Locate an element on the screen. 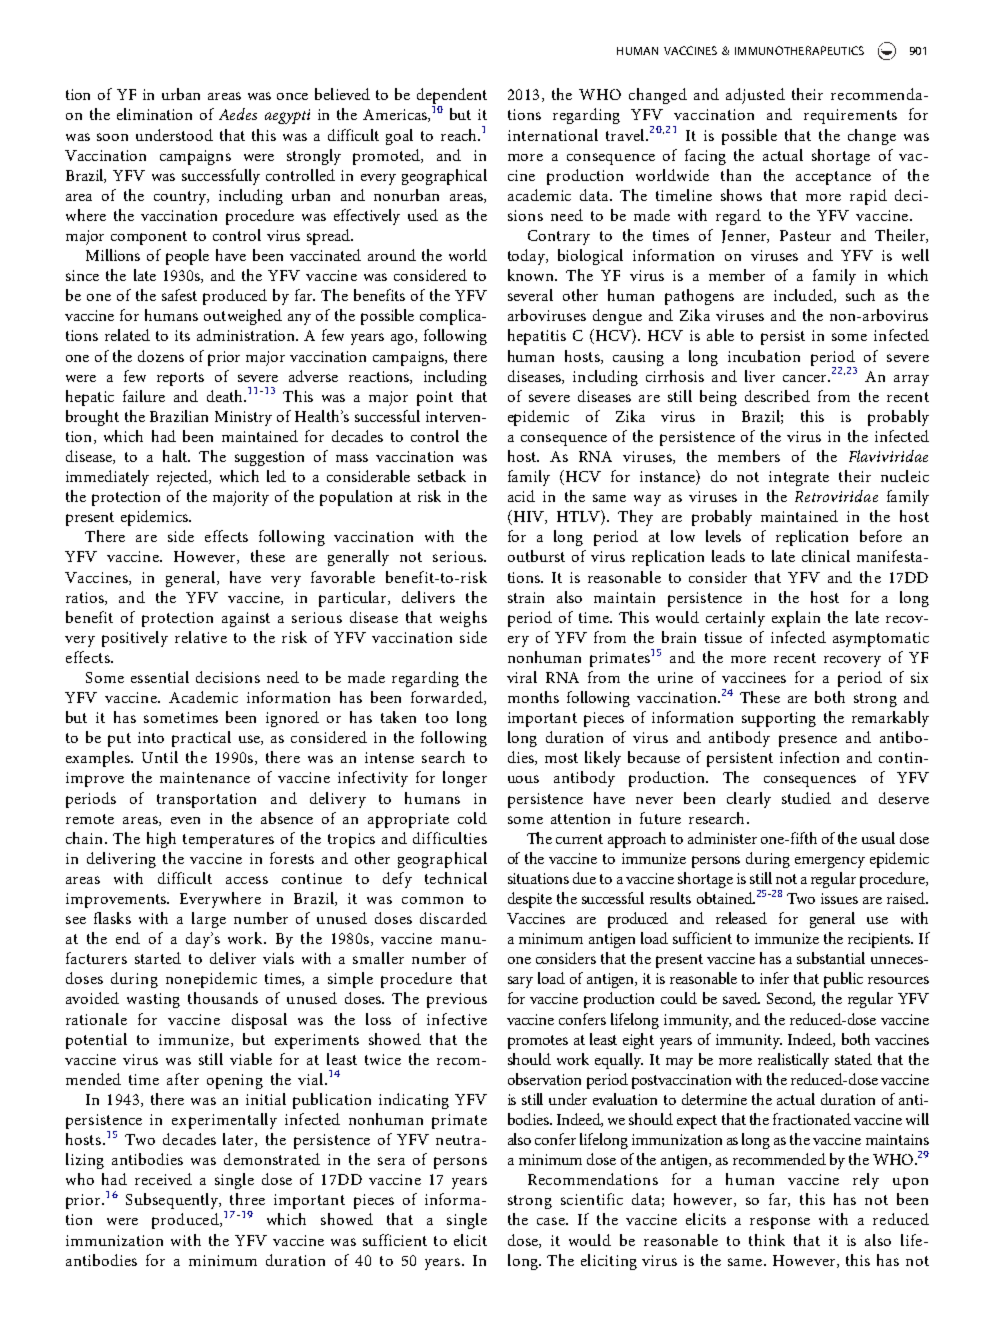 The width and height of the screenshot is (994, 1326). issues is located at coordinates (839, 898).
